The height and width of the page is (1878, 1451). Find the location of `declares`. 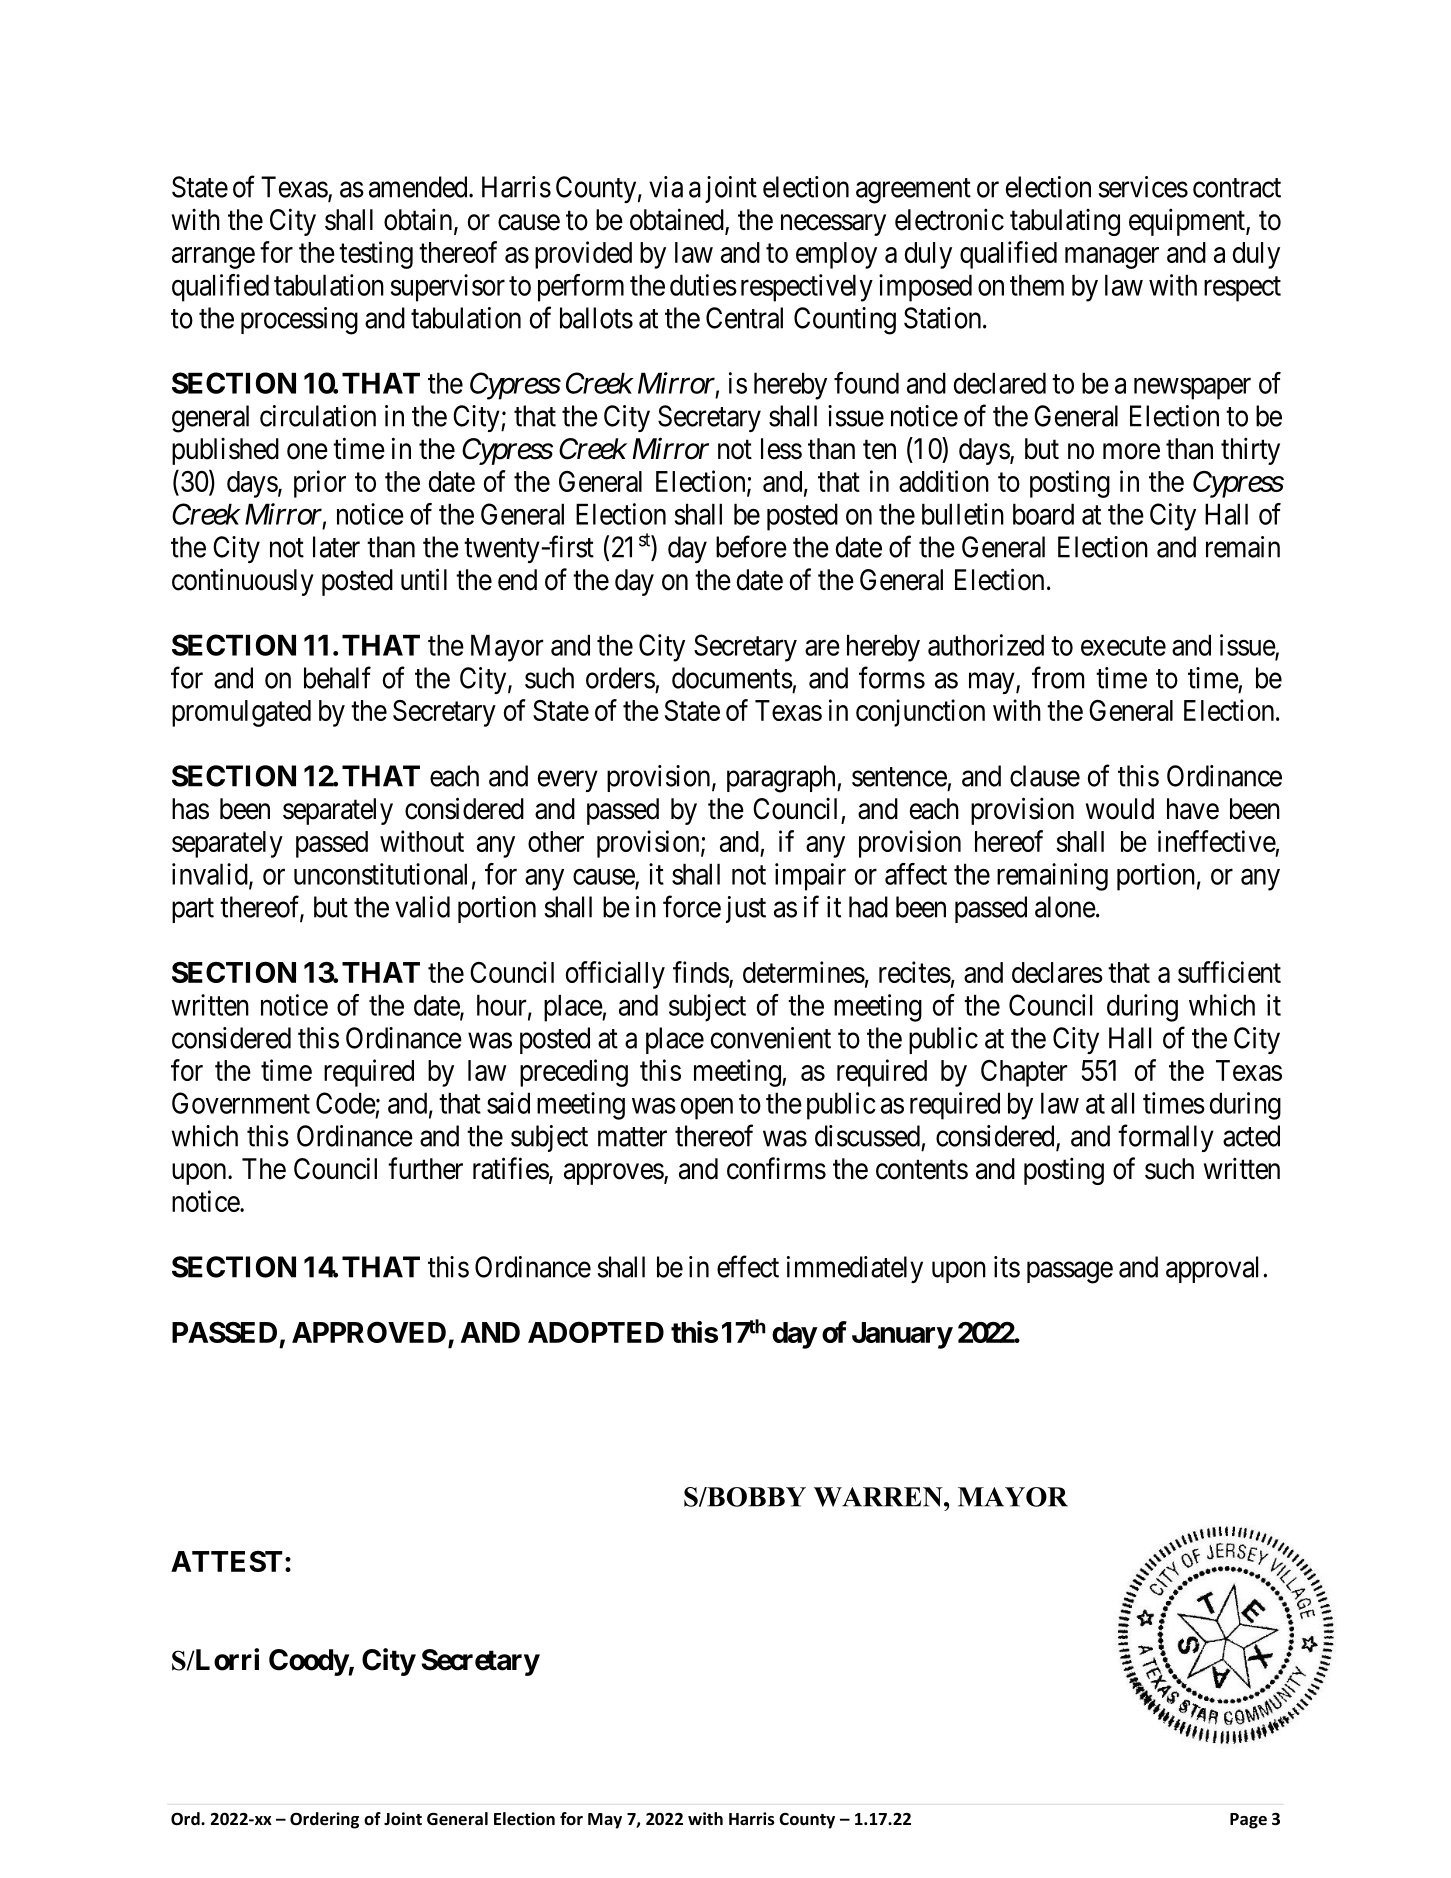

declares is located at coordinates (1057, 972).
